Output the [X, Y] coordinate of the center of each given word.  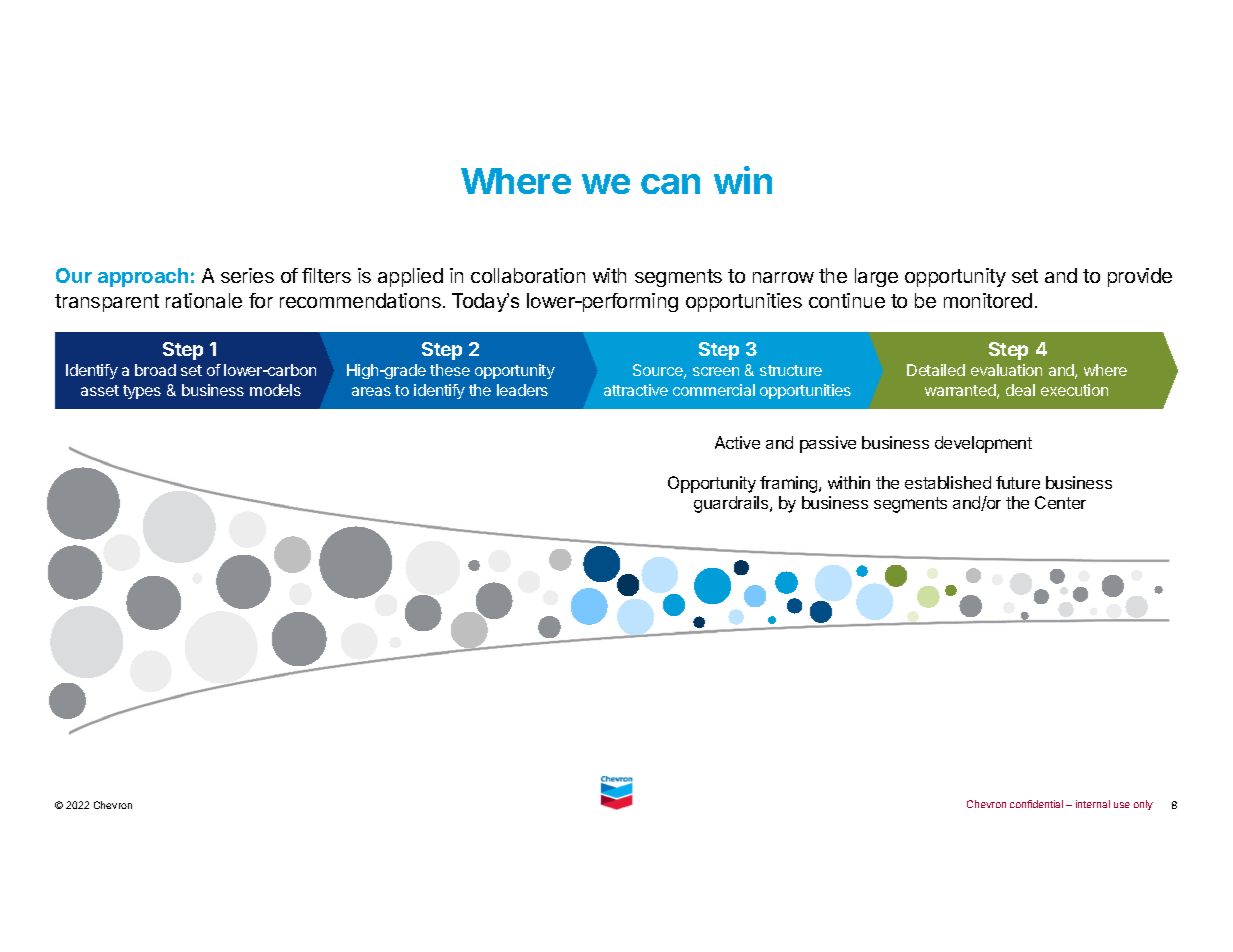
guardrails [732, 504]
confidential [1036, 804]
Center [1060, 502]
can [670, 184]
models [275, 390]
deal [1020, 390]
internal [1093, 804]
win [743, 180]
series [247, 275]
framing [790, 484]
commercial [714, 390]
